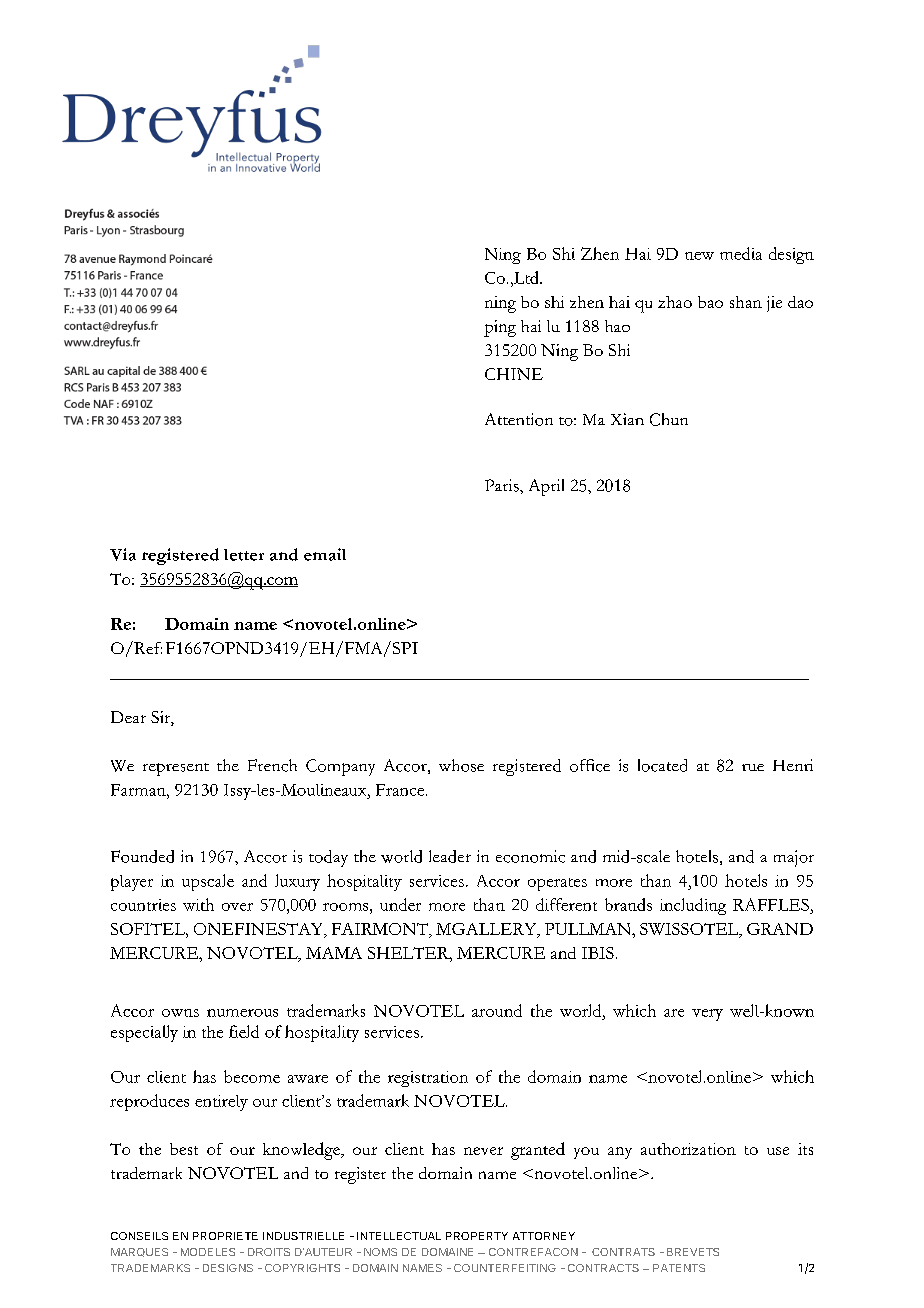 The image size is (924, 1308). What do you see at coordinates (693, 906) in the page?
I see `including` at bounding box center [693, 906].
